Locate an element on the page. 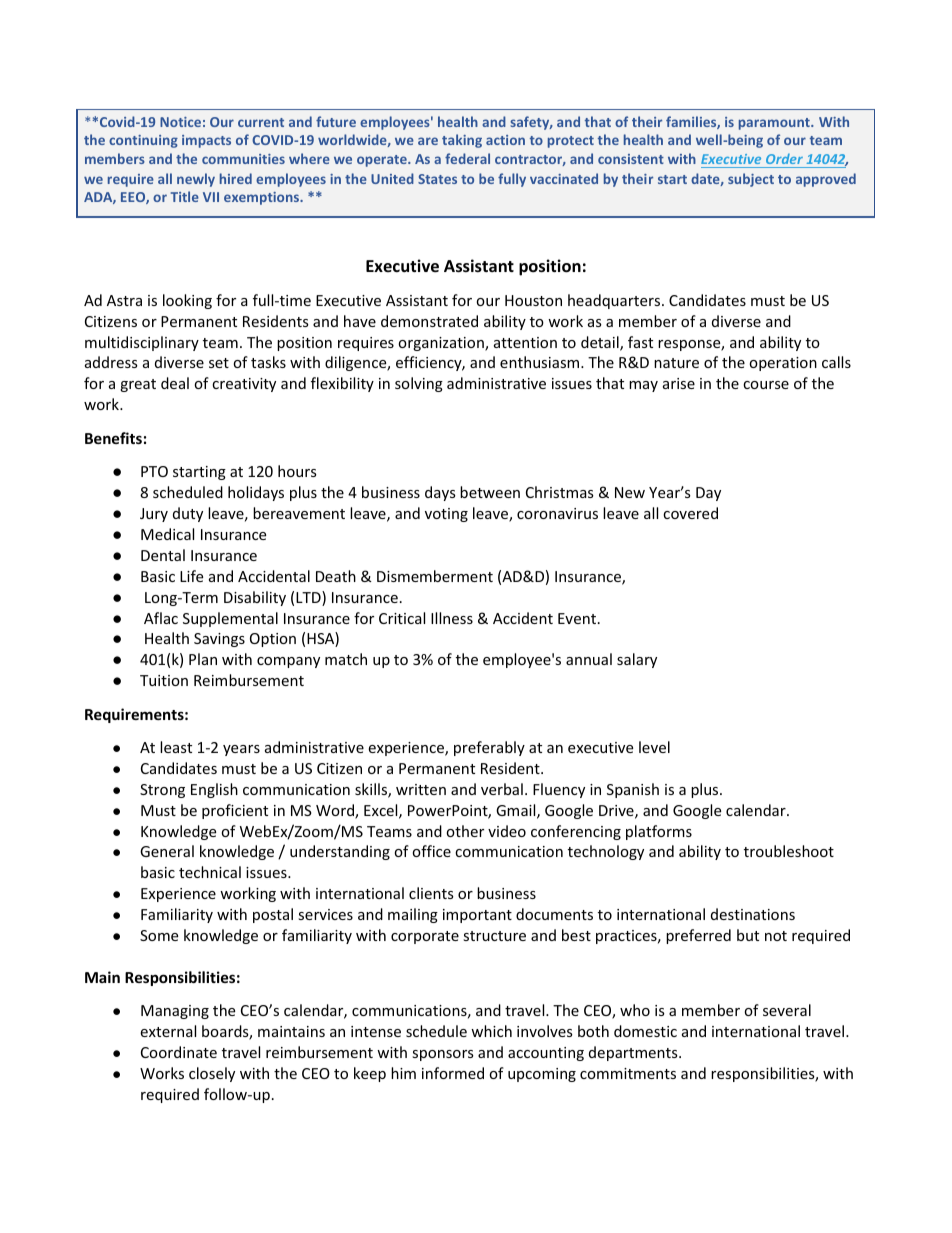 Image resolution: width=952 pixels, height=1233 pixels. Order is located at coordinates (784, 160).
